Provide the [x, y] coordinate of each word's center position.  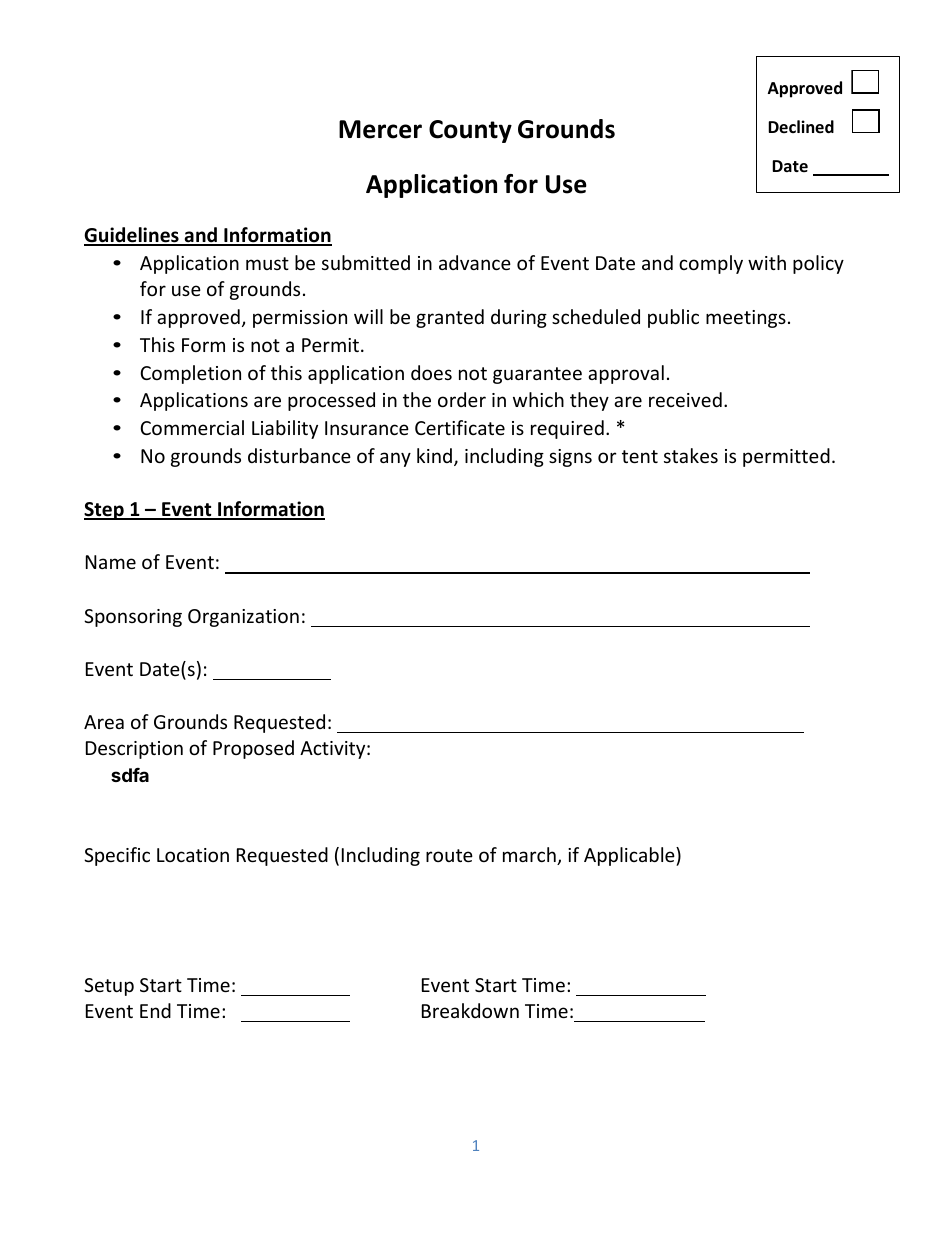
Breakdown [470, 1010]
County [470, 131]
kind [434, 455]
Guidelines [132, 236]
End [155, 1010]
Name [111, 562]
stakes [691, 455]
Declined [801, 126]
